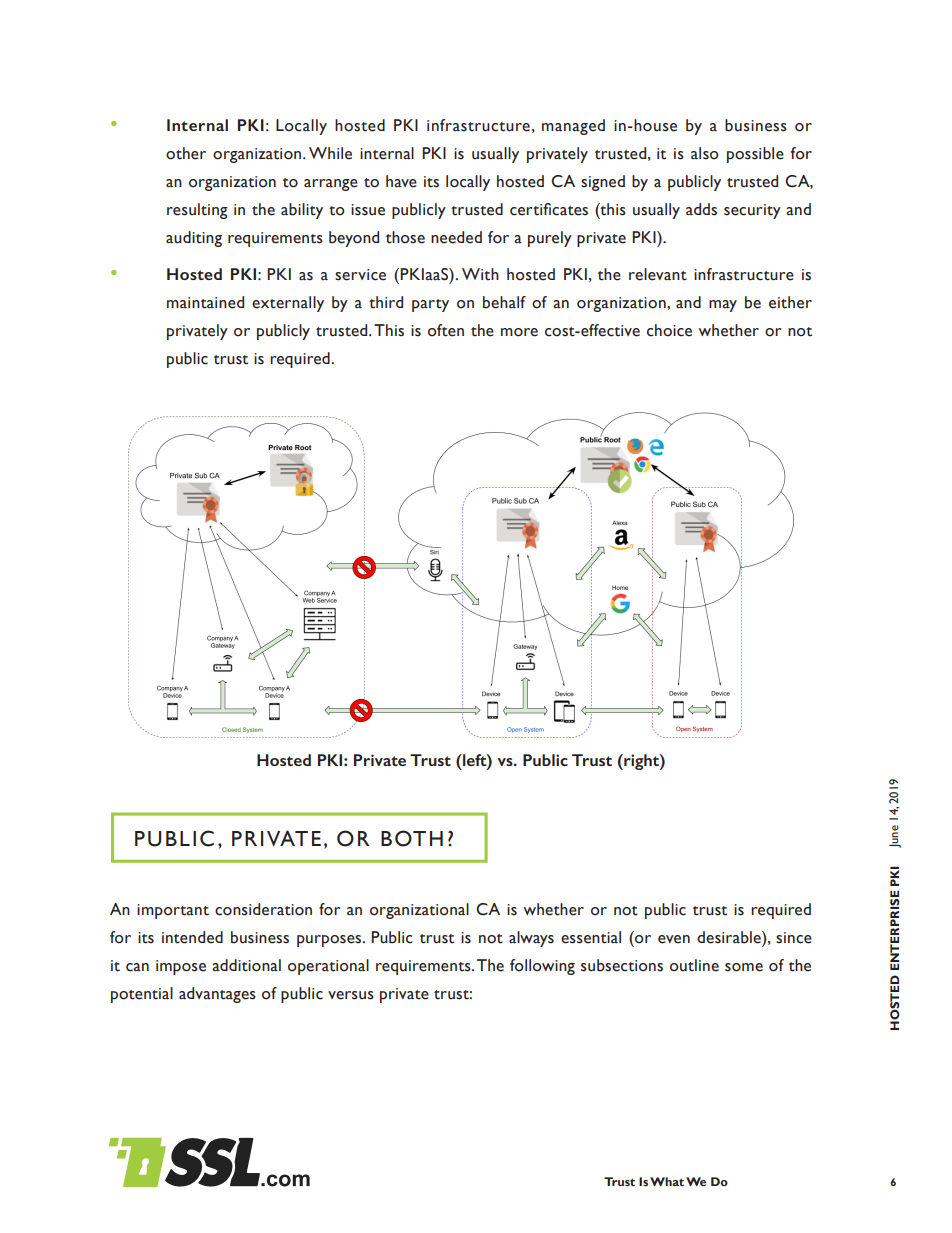 The image size is (952, 1233). What do you see at coordinates (401, 181) in the document?
I see `have` at bounding box center [401, 181].
